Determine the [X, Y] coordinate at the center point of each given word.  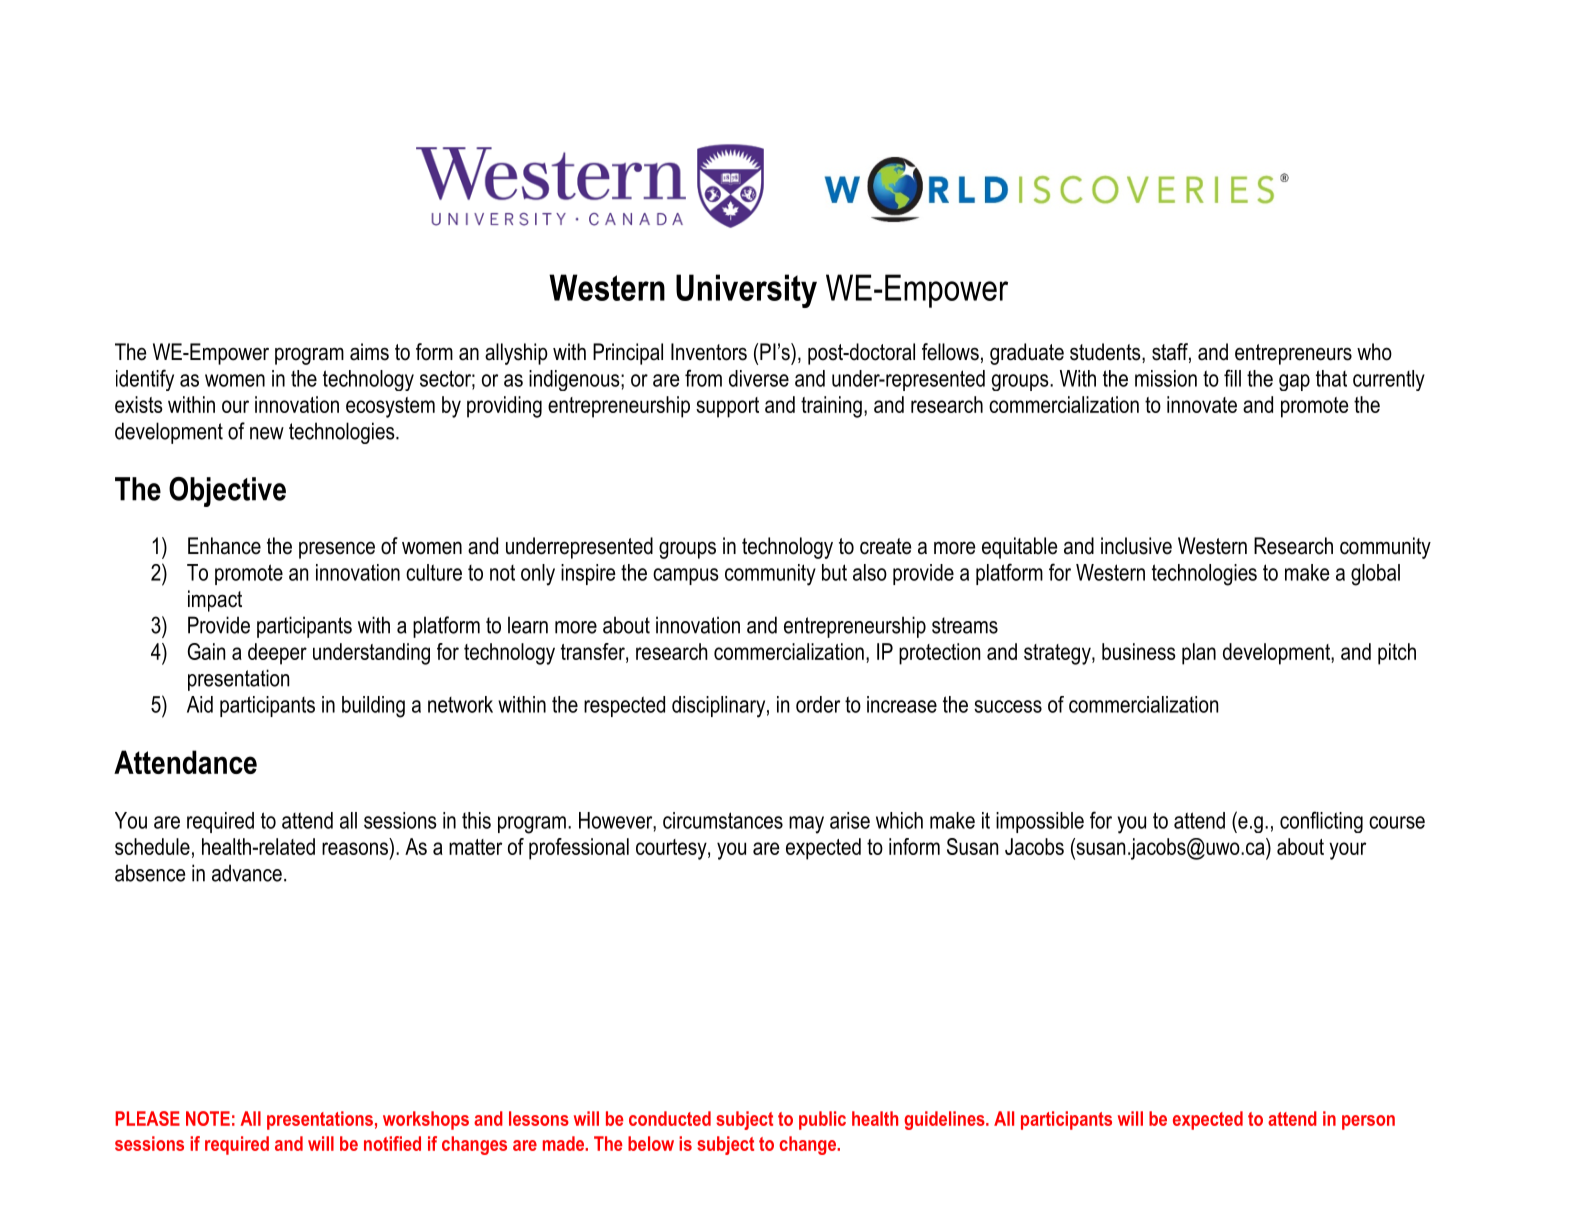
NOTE [208, 1118]
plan [1199, 654]
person [1368, 1122]
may [806, 825]
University [746, 291]
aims [369, 352]
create [885, 546]
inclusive [1136, 546]
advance [247, 873]
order [818, 704]
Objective [227, 492]
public [822, 1120]
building [373, 707]
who [1374, 352]
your [1347, 851]
